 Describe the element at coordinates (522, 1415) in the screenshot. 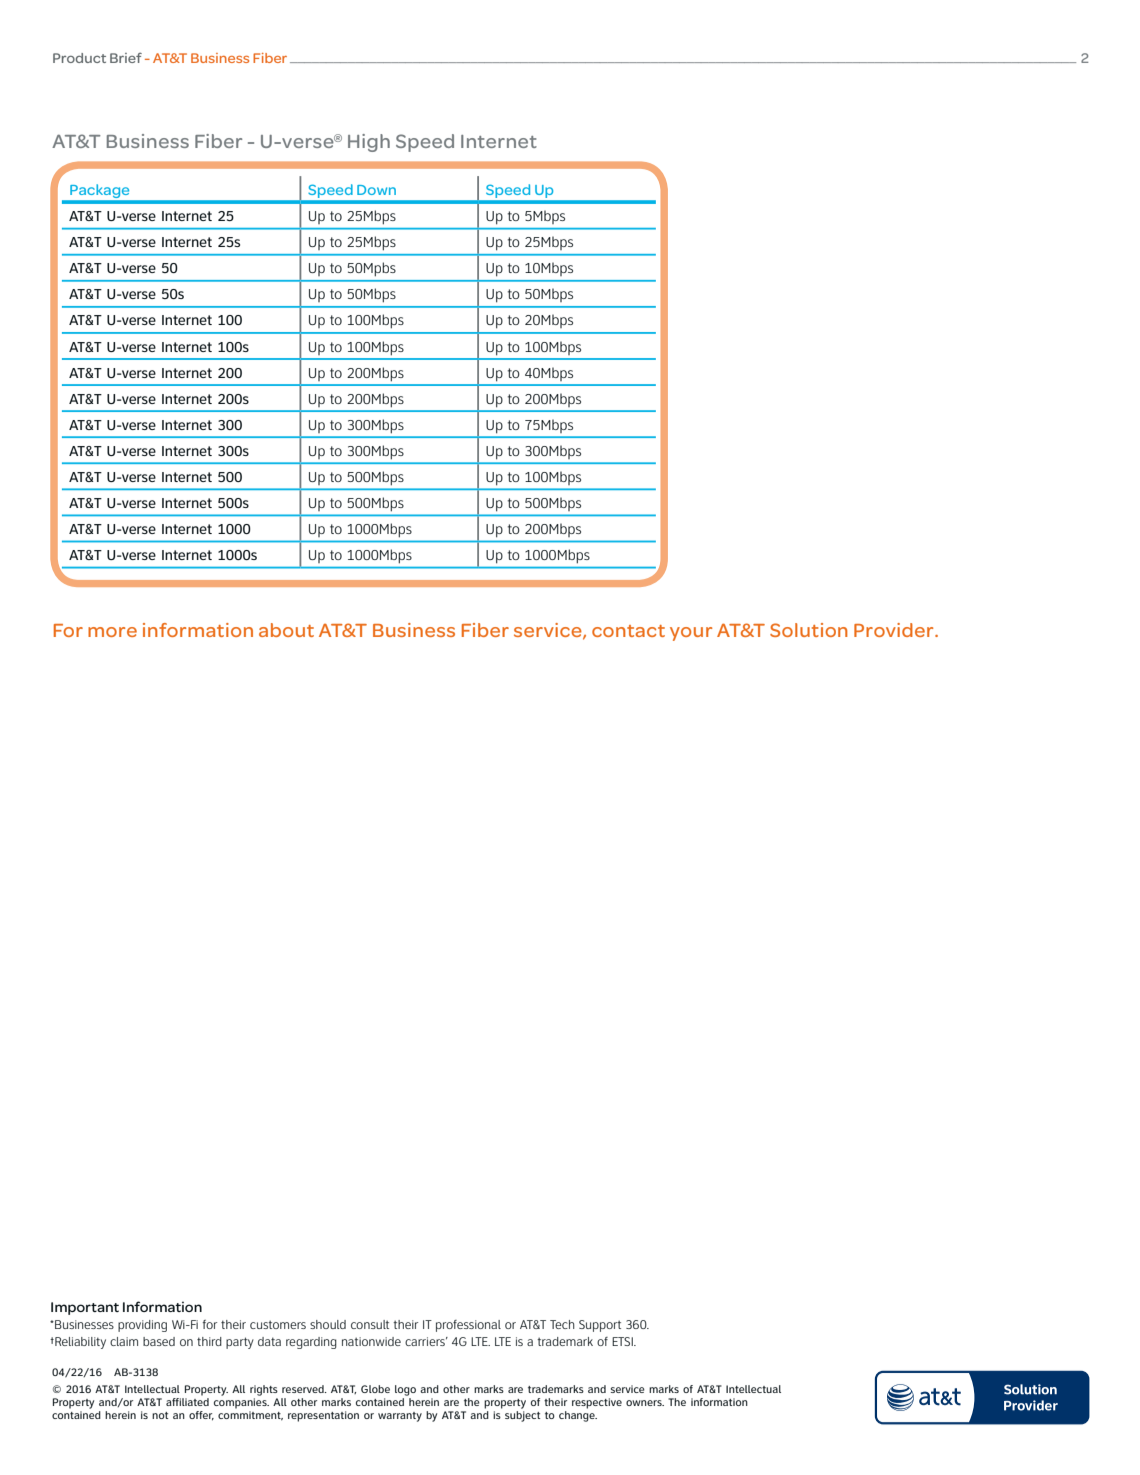

I see `subject` at that location.
